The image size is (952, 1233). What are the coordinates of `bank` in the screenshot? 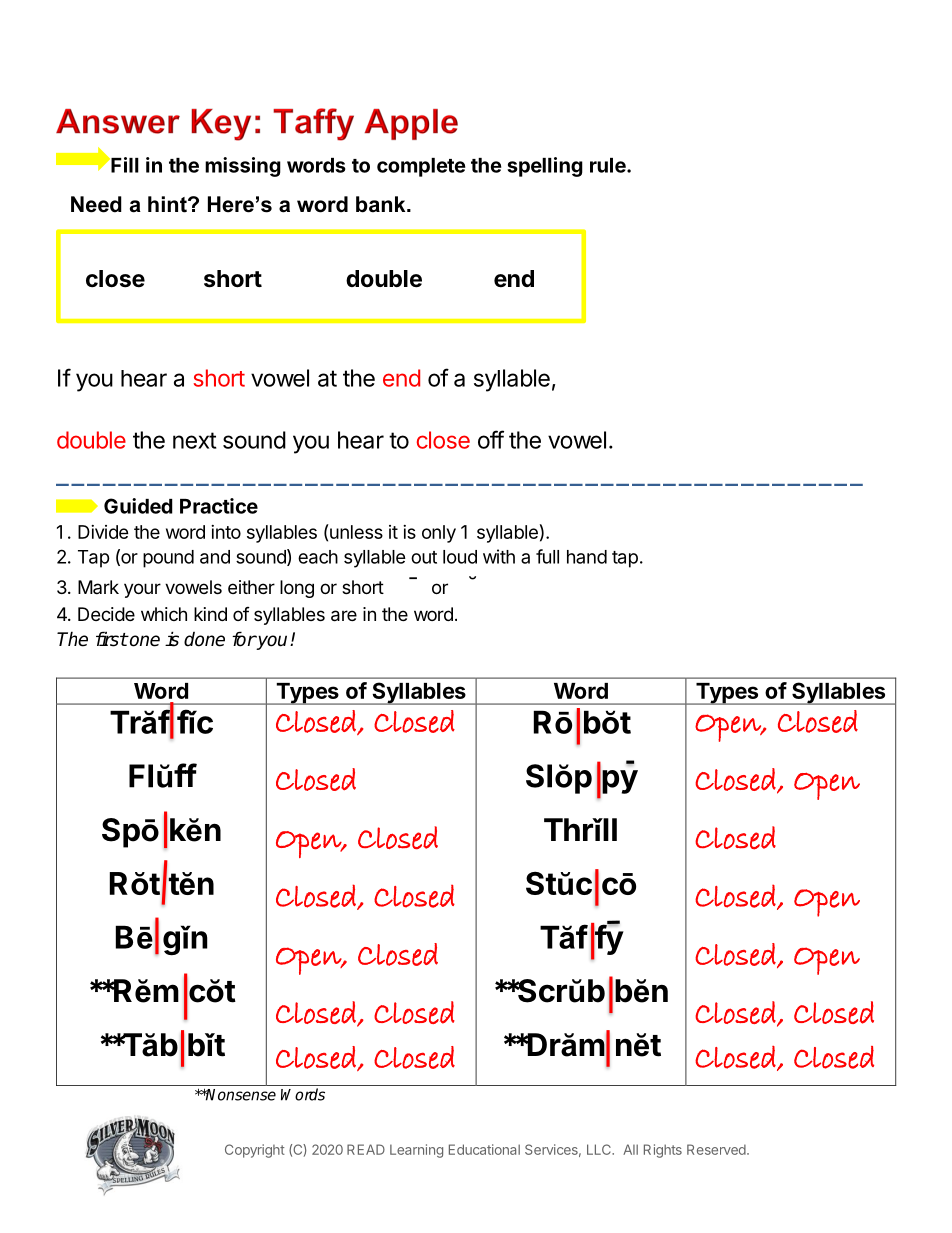 It's located at (382, 204).
